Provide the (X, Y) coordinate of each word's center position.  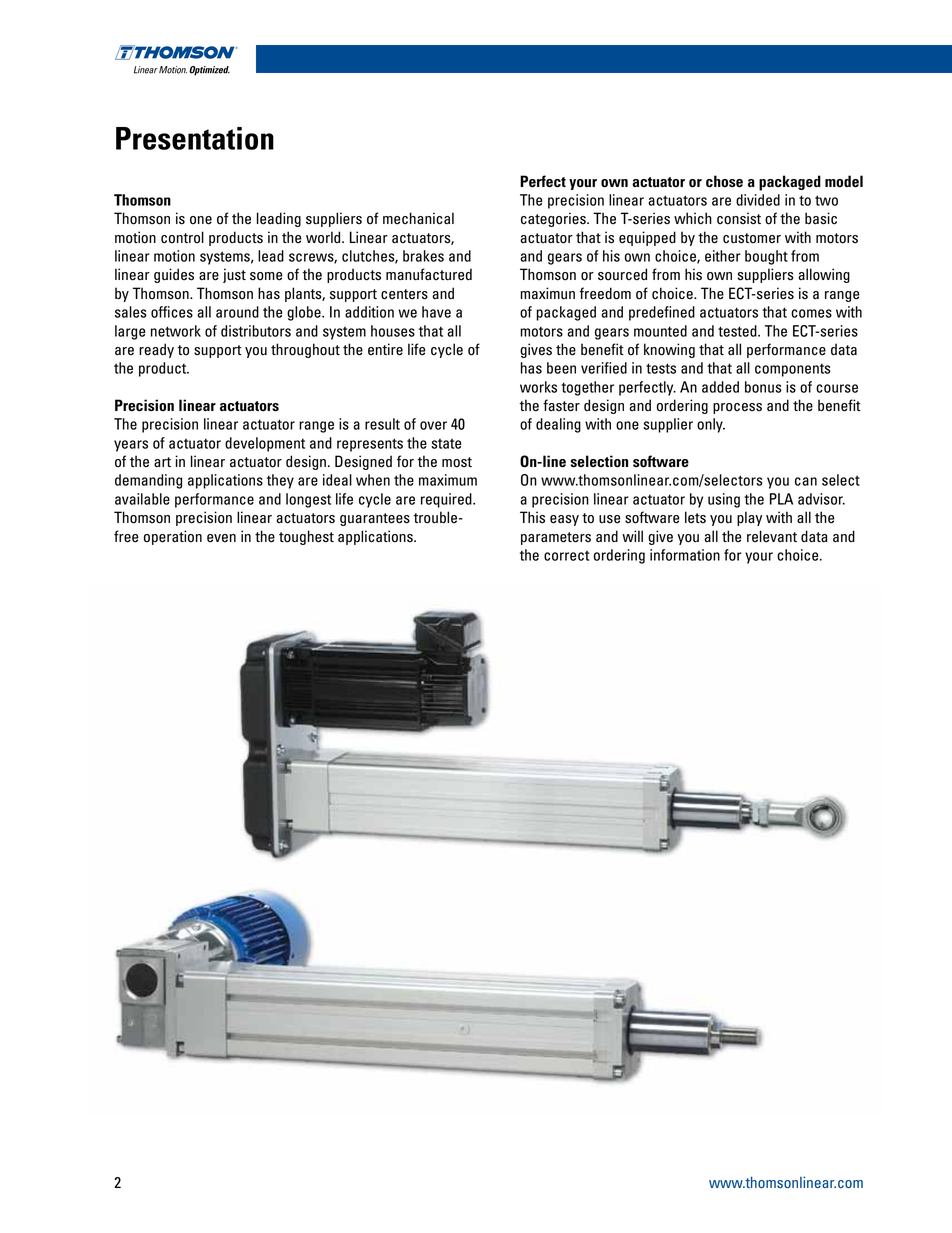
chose (724, 181)
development (265, 444)
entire (385, 349)
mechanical (418, 218)
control (182, 237)
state (446, 443)
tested (738, 331)
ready (156, 350)
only (711, 425)
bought (766, 257)
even (221, 538)
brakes (423, 256)
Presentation (195, 138)
